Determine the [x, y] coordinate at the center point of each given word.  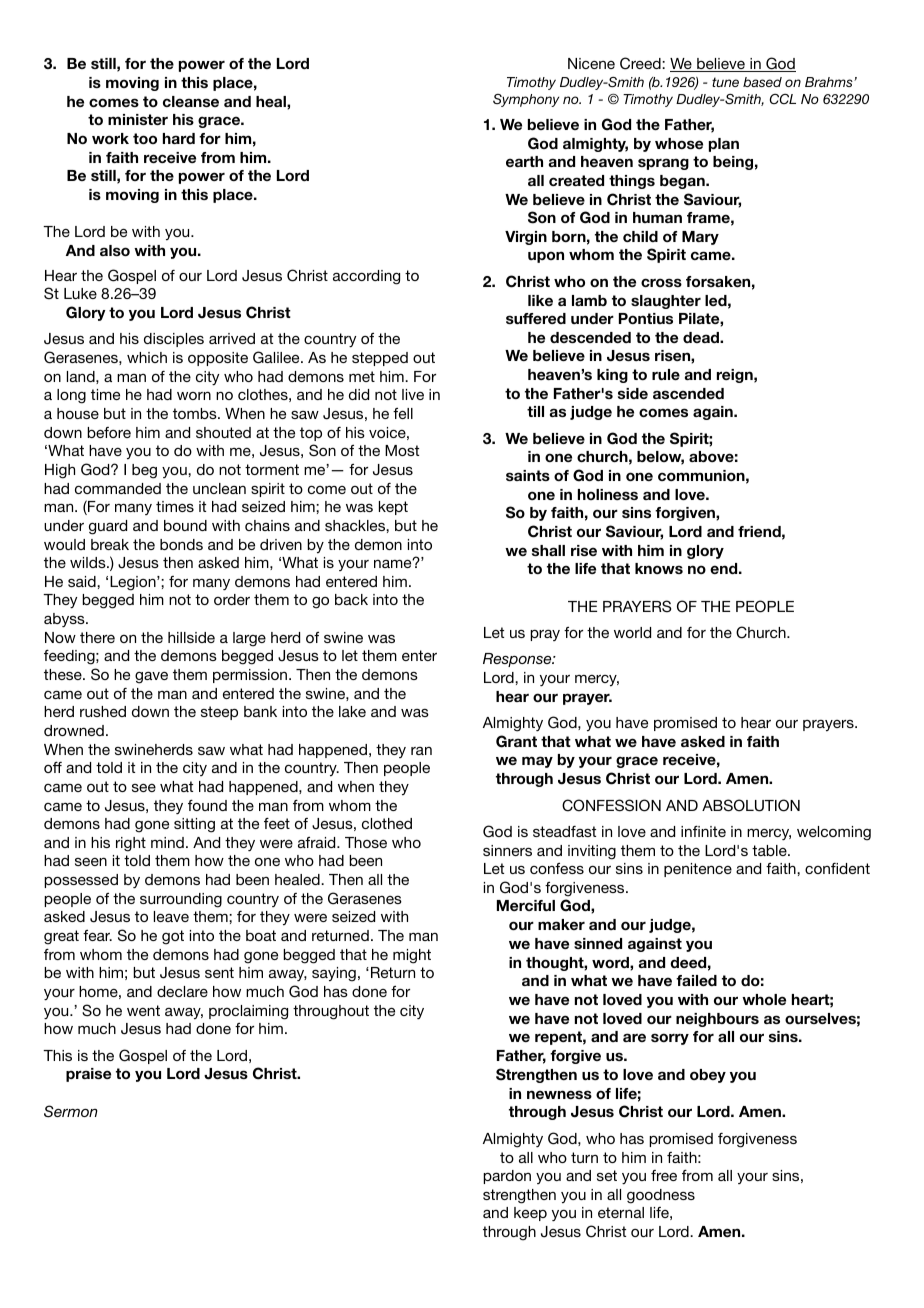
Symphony [526, 100]
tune [725, 82]
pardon [507, 1177]
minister [138, 119]
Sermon [71, 1111]
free [664, 1175]
